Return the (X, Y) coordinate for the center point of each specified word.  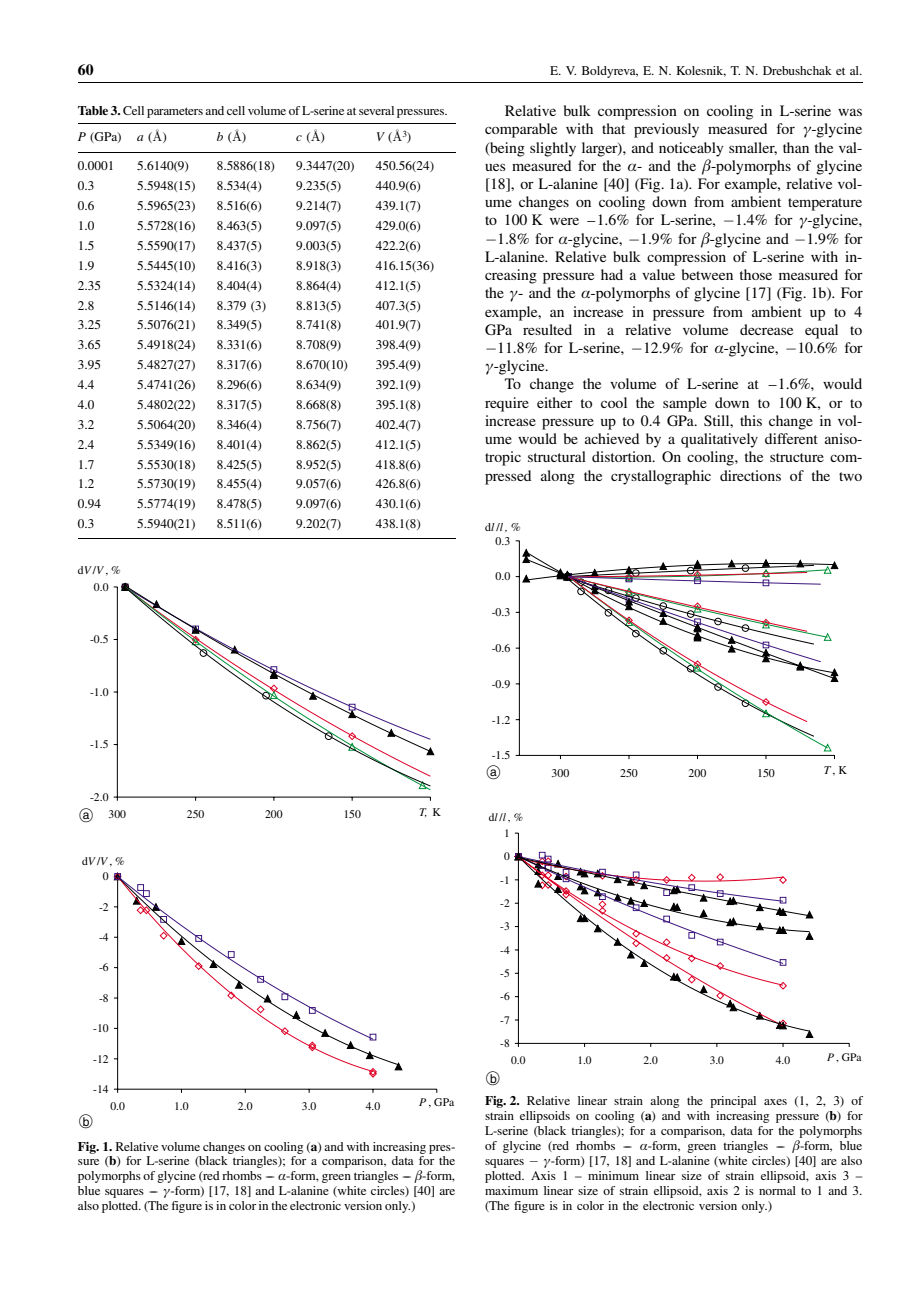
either (555, 402)
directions (750, 475)
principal (733, 1102)
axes (775, 1102)
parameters (175, 112)
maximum (511, 1190)
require (507, 404)
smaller (753, 148)
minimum (613, 1175)
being (506, 149)
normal (777, 1190)
